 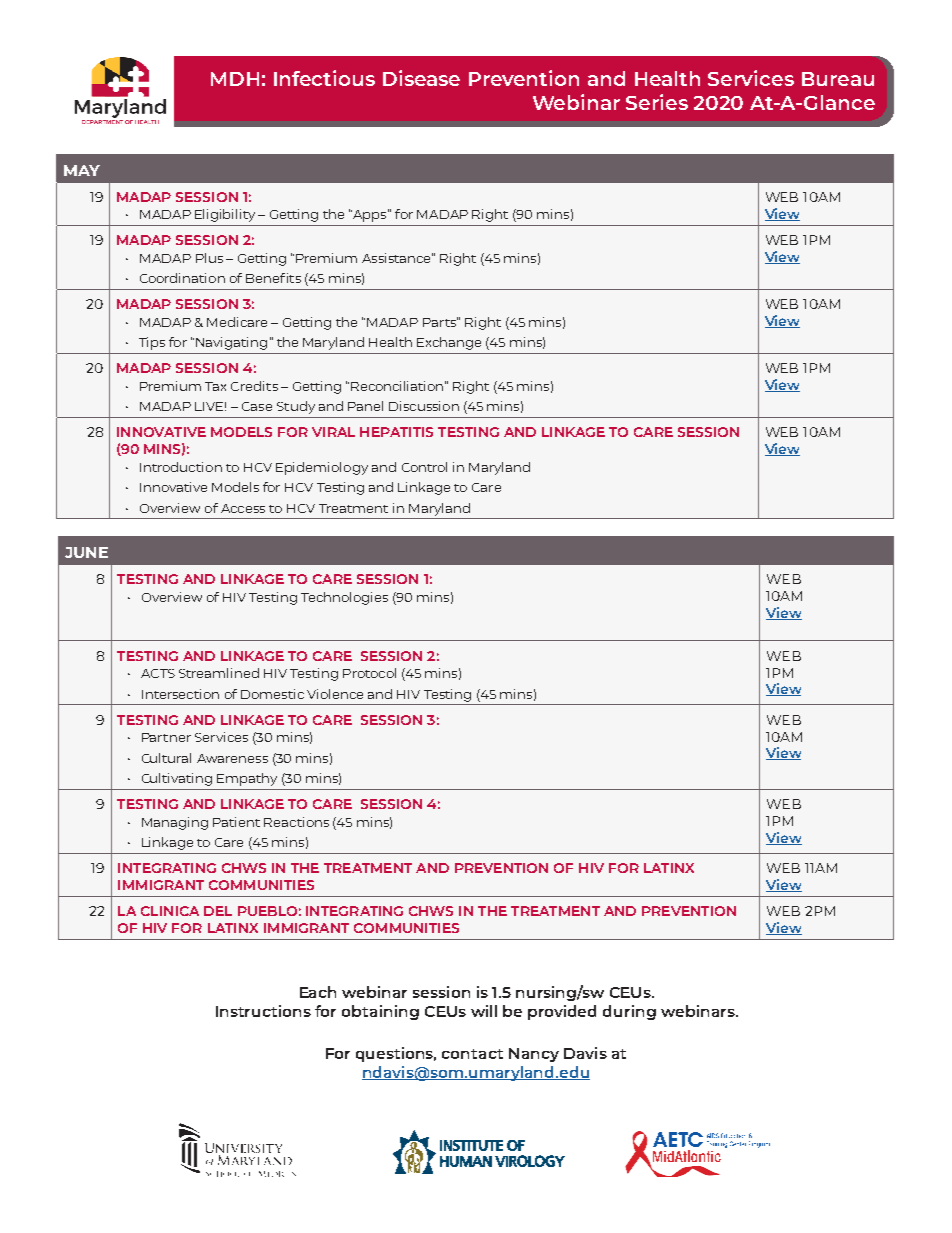 What do you see at coordinates (424, 406) in the page?
I see `Discussion` at bounding box center [424, 406].
